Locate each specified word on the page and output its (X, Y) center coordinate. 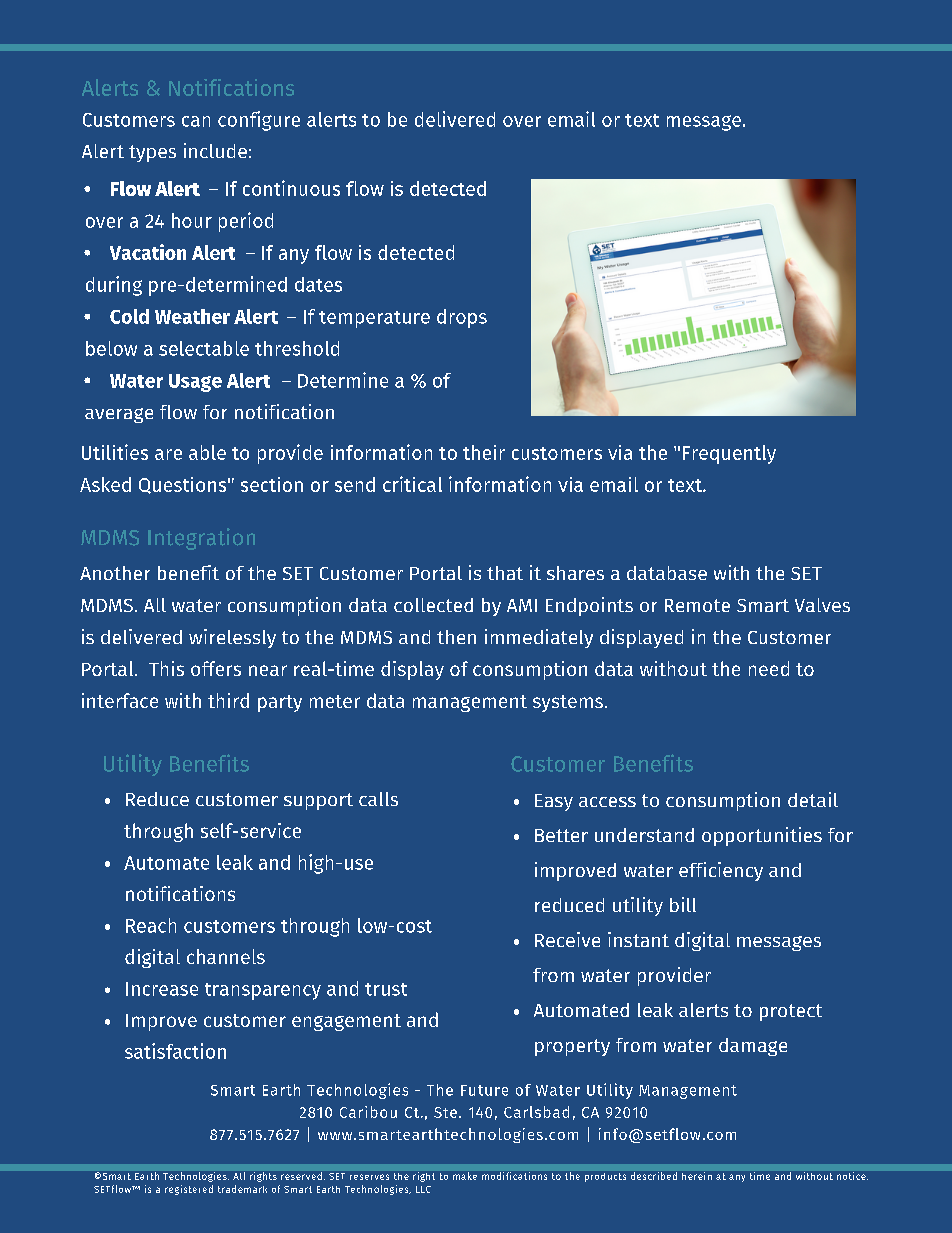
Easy (554, 802)
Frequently (729, 454)
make (465, 1176)
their (484, 452)
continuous (291, 188)
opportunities (762, 836)
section (272, 484)
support (318, 801)
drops (462, 318)
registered (189, 1190)
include (215, 150)
